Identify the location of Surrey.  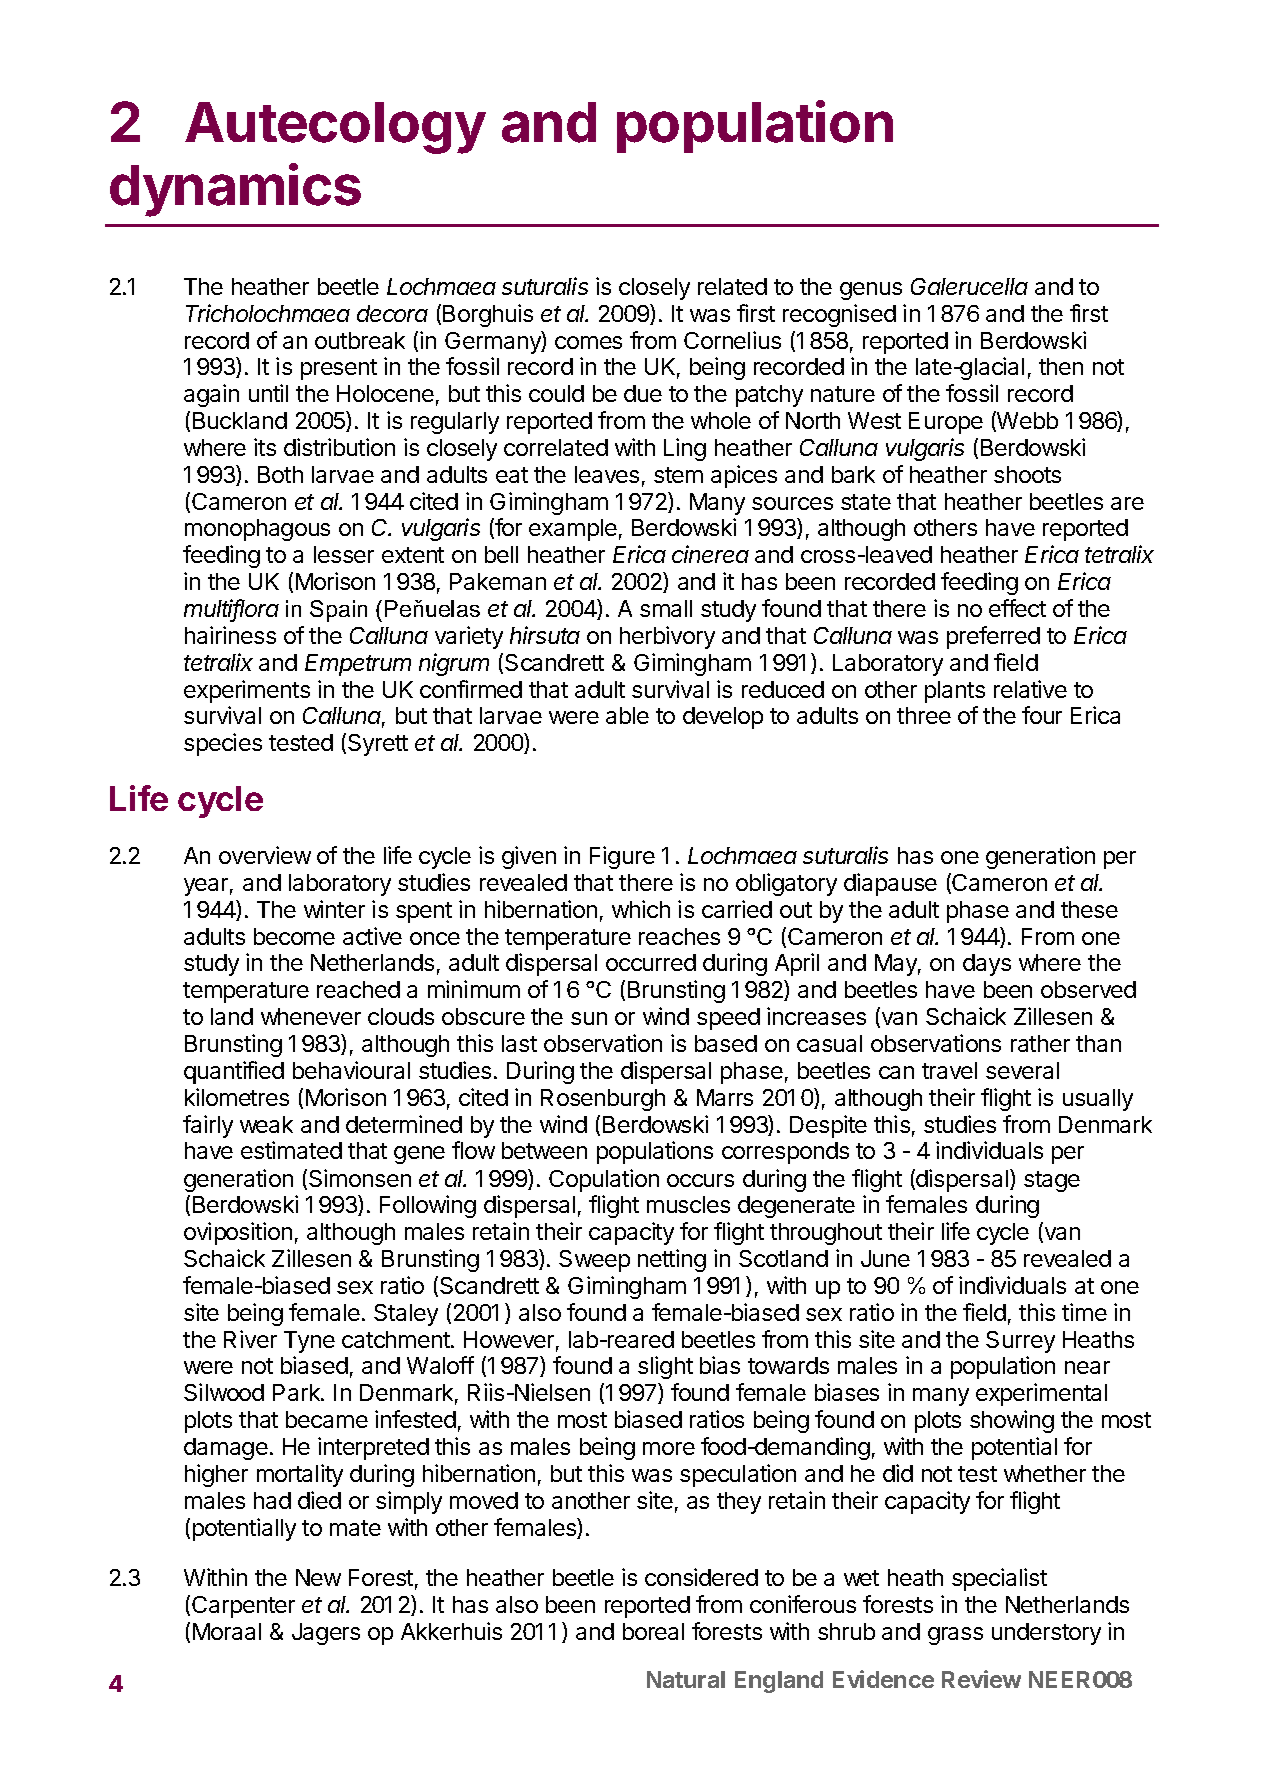
(1020, 1342).
